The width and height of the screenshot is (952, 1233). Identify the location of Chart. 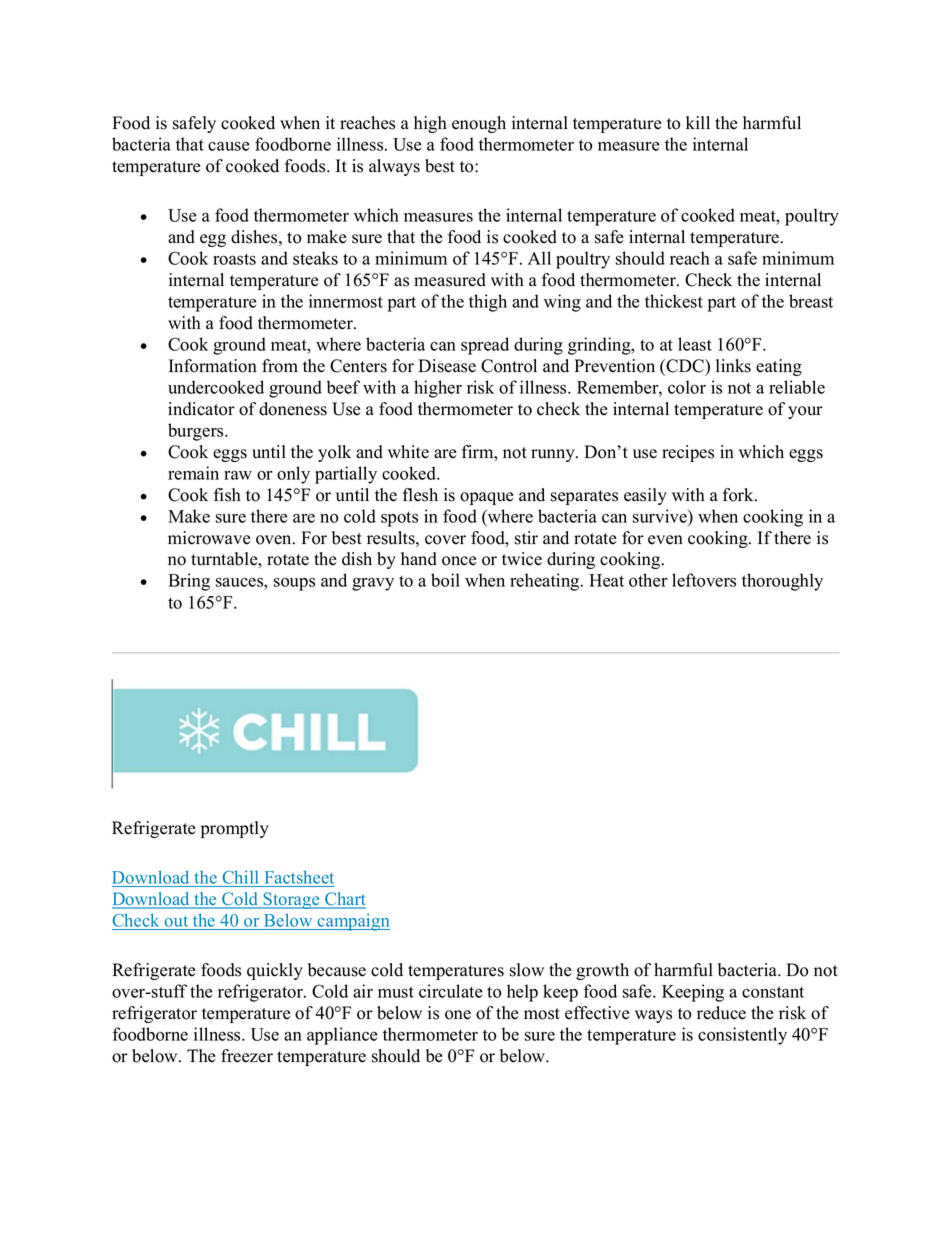
(344, 900).
